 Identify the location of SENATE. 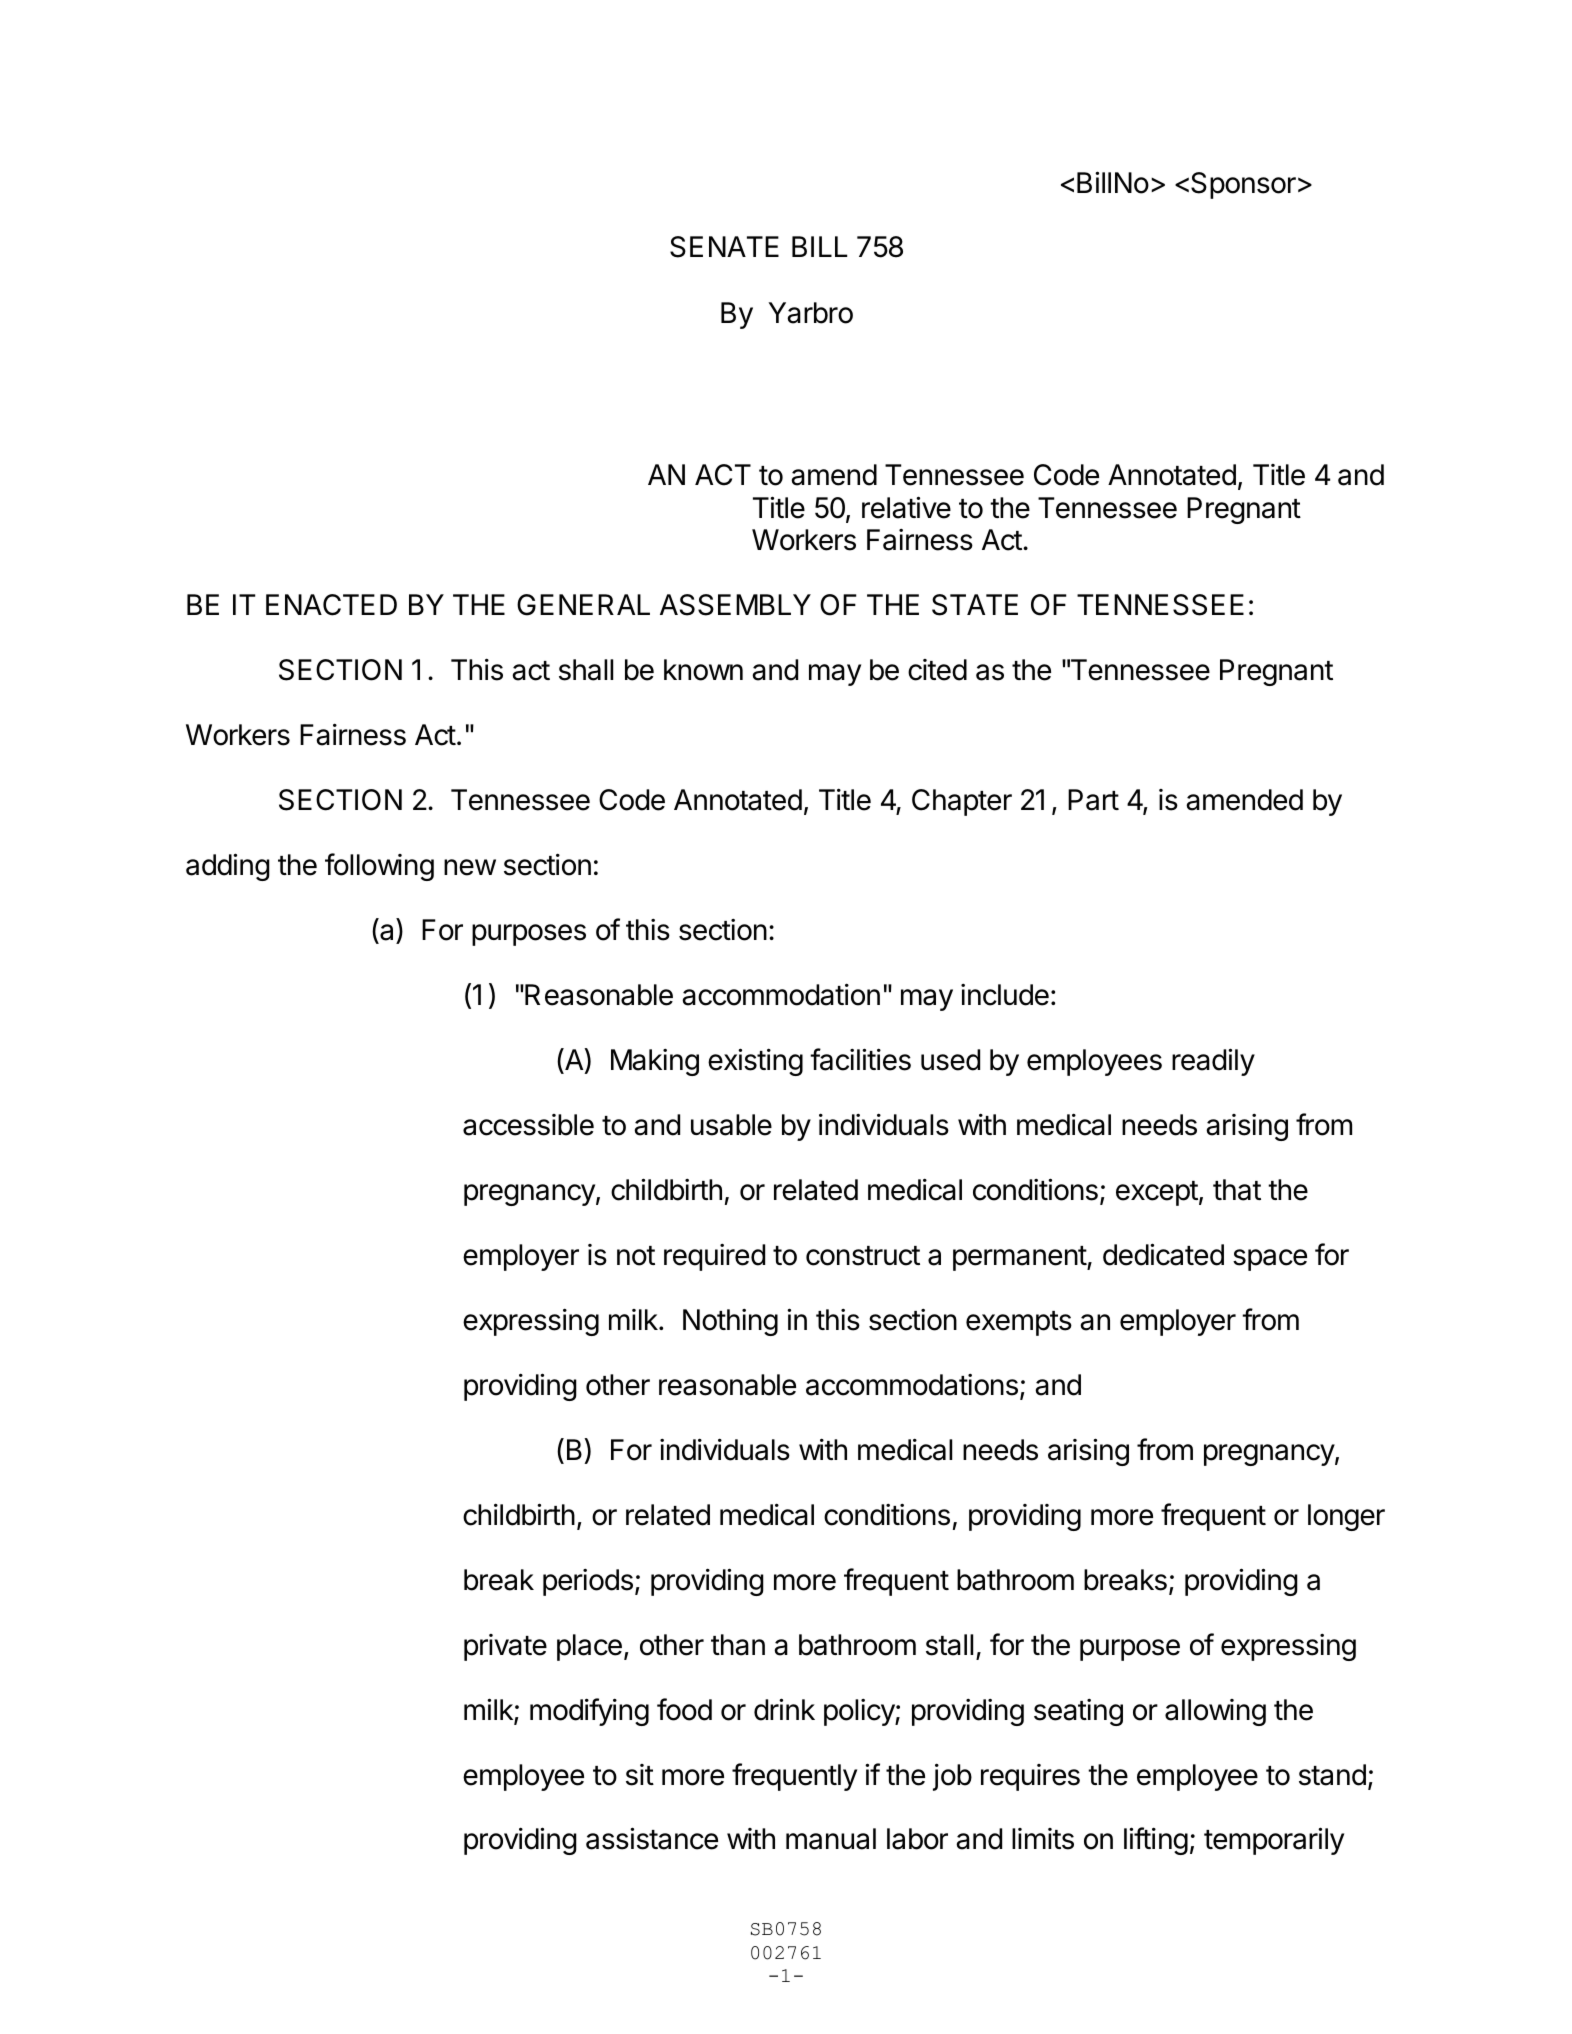
(724, 247).
